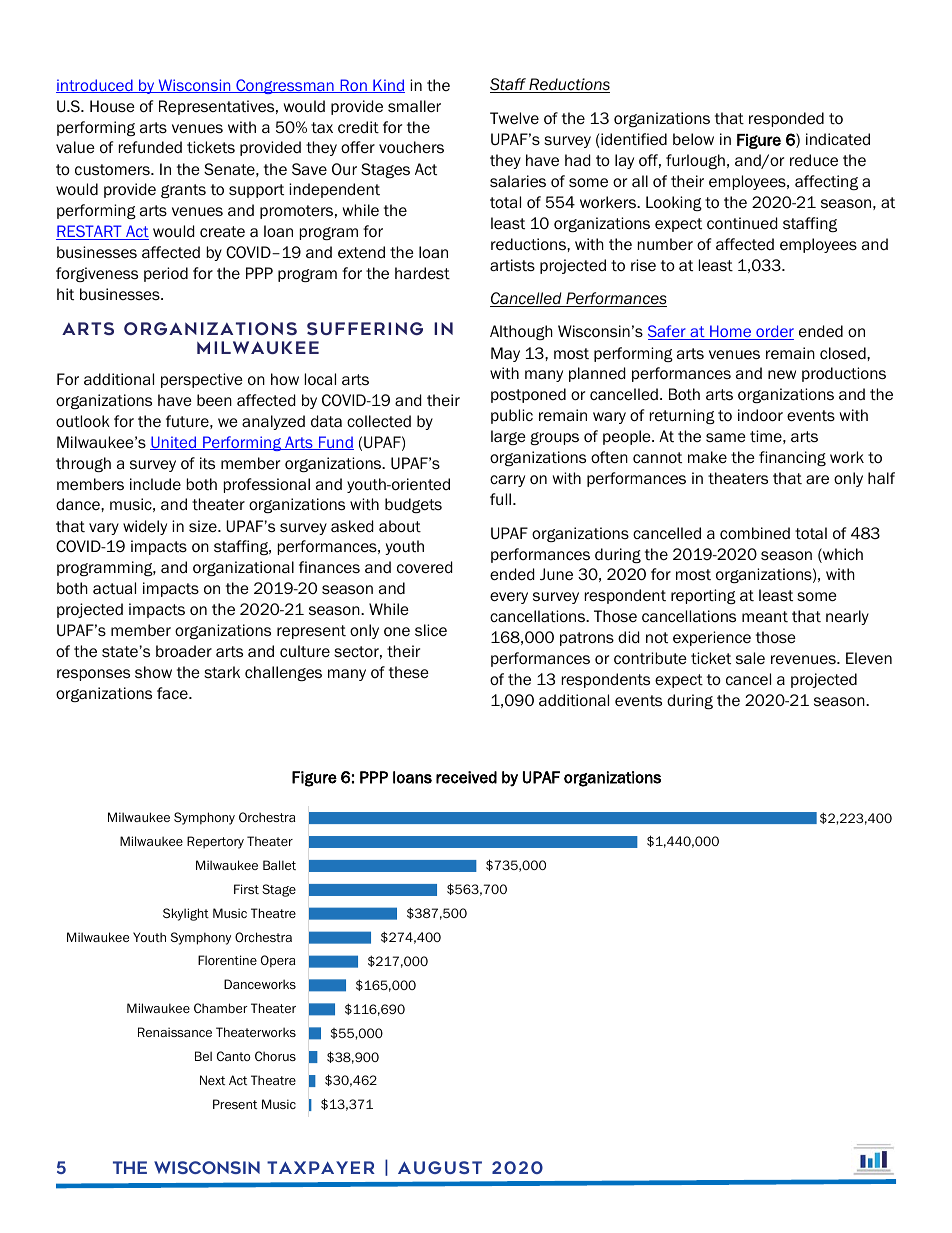 Image resolution: width=952 pixels, height=1233 pixels. What do you see at coordinates (786, 119) in the screenshot?
I see `responded` at bounding box center [786, 119].
